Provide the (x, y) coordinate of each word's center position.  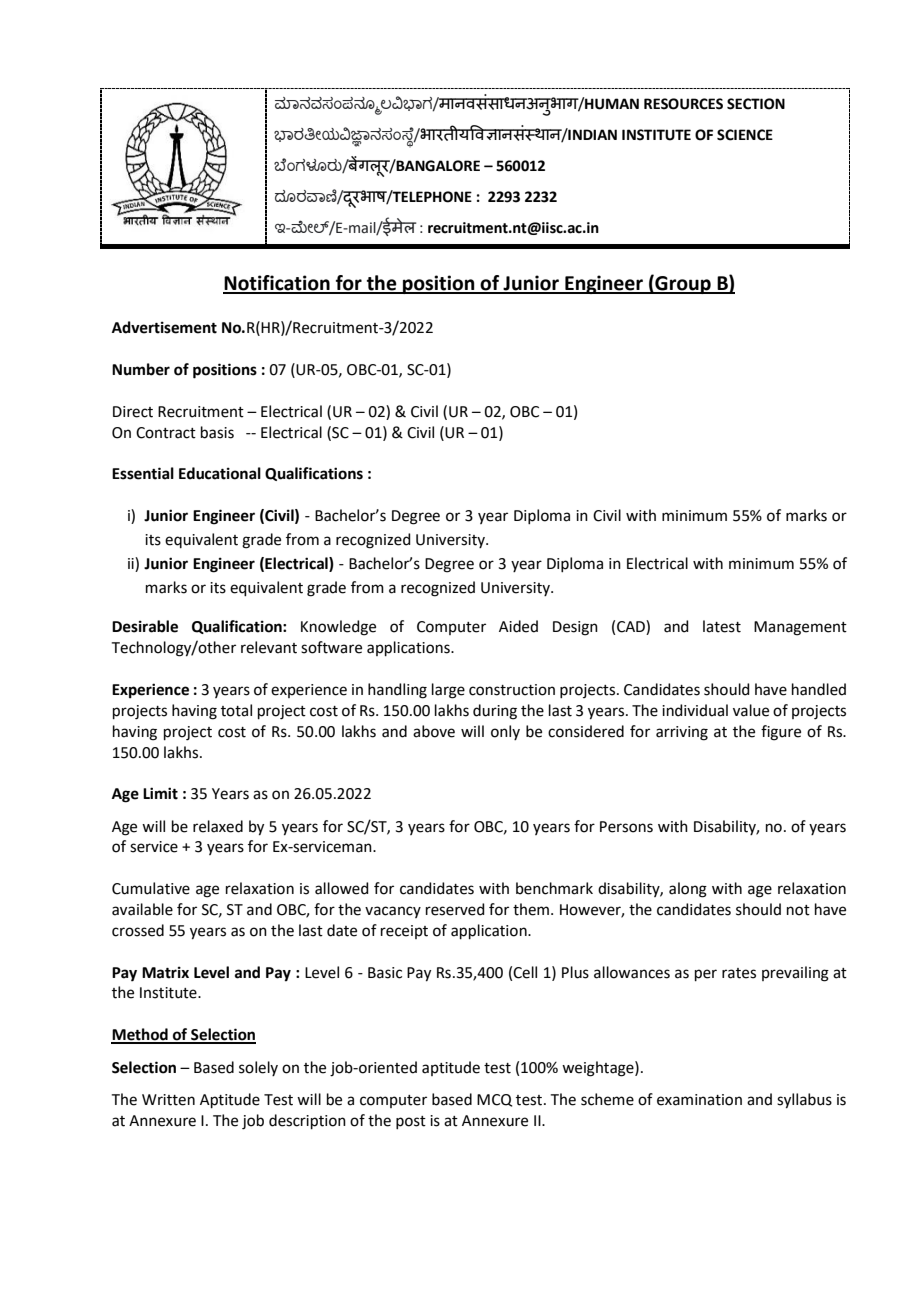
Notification (277, 284)
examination (699, 1100)
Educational (220, 473)
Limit (160, 793)
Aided (518, 626)
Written (168, 1100)
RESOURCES (683, 104)
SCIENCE (745, 135)
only (505, 732)
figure (781, 733)
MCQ (494, 1100)
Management (800, 628)
